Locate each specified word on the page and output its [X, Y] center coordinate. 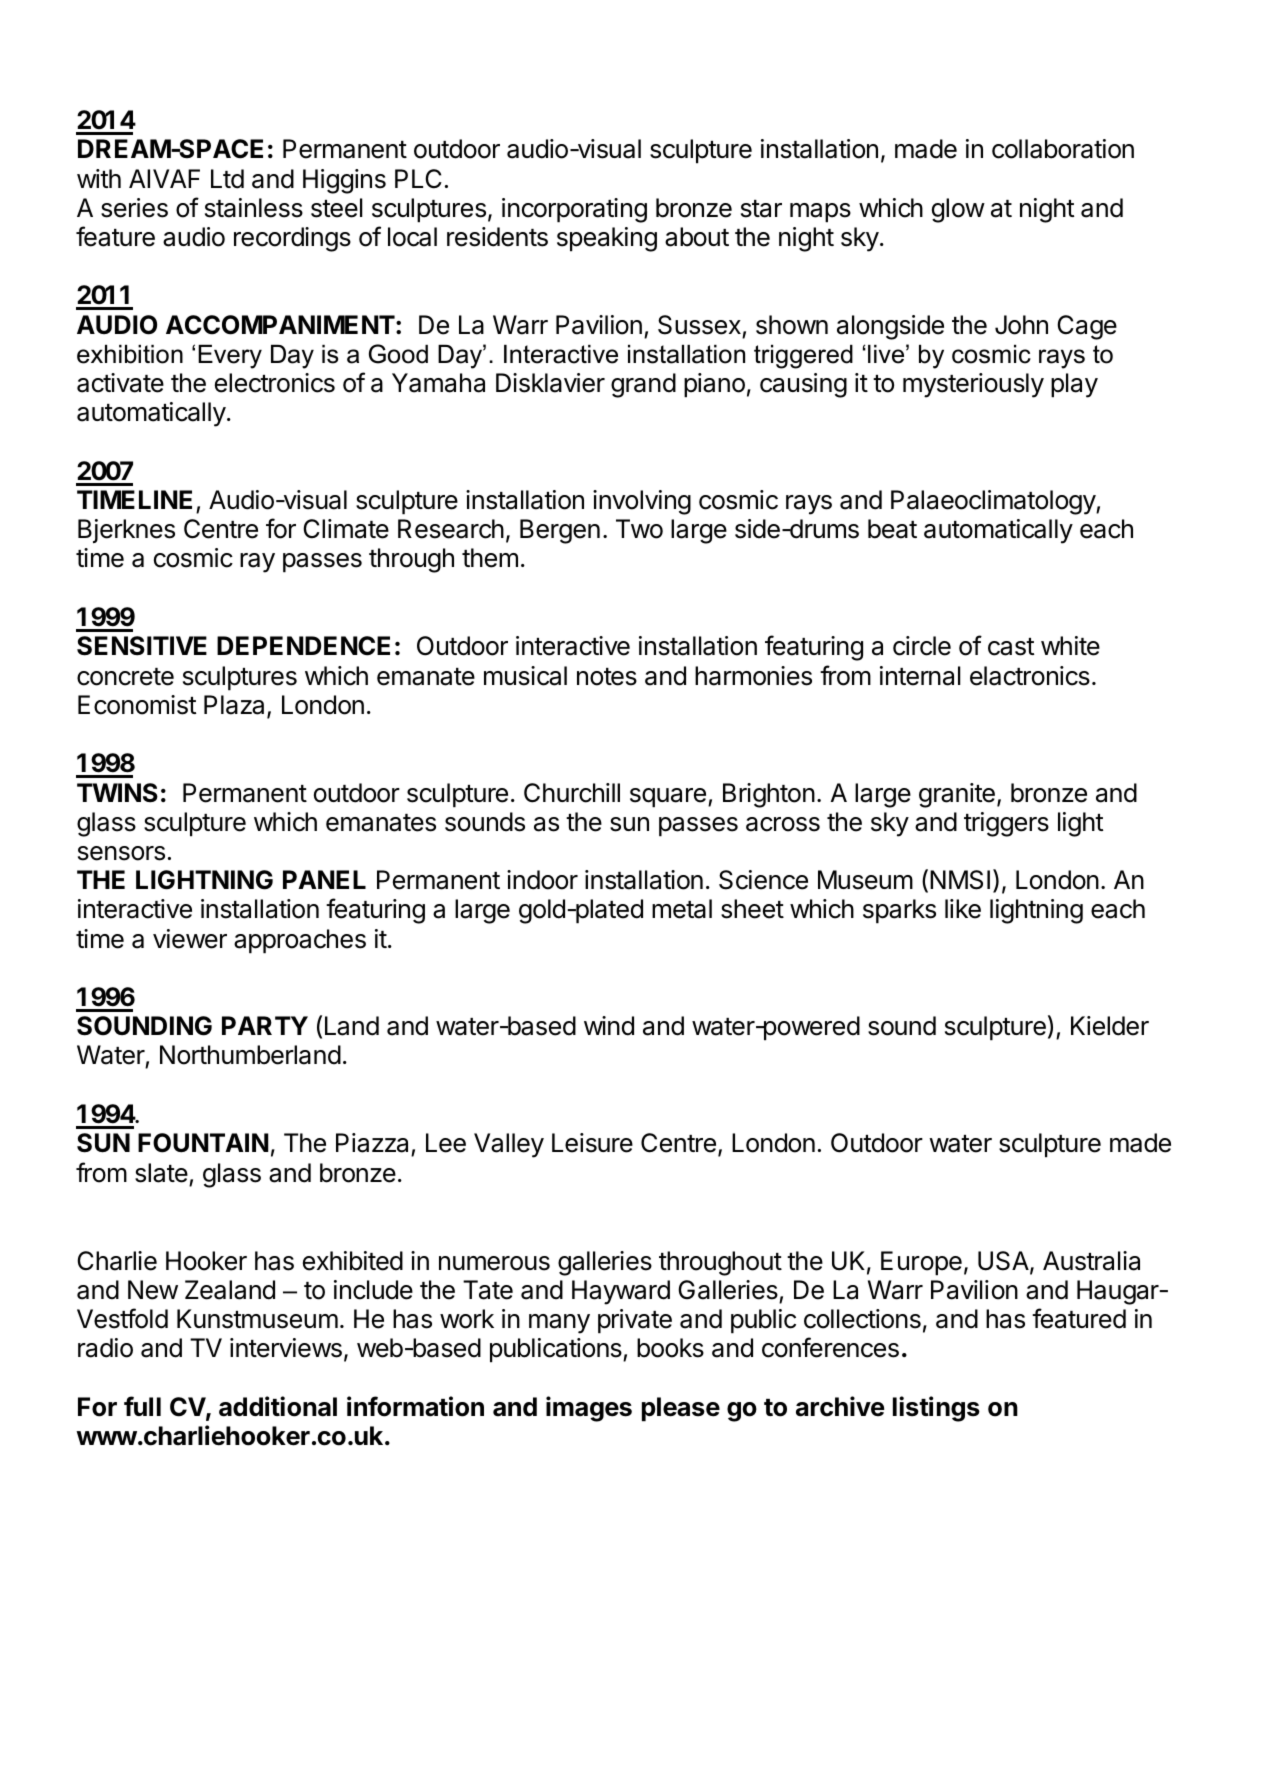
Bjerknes [126, 531]
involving [642, 502]
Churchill [572, 793]
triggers [1006, 824]
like [963, 909]
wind [609, 1026]
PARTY [265, 1025]
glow [958, 210]
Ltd [227, 179]
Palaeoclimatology [994, 502]
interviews [286, 1348]
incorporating [574, 210]
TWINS [117, 793]
